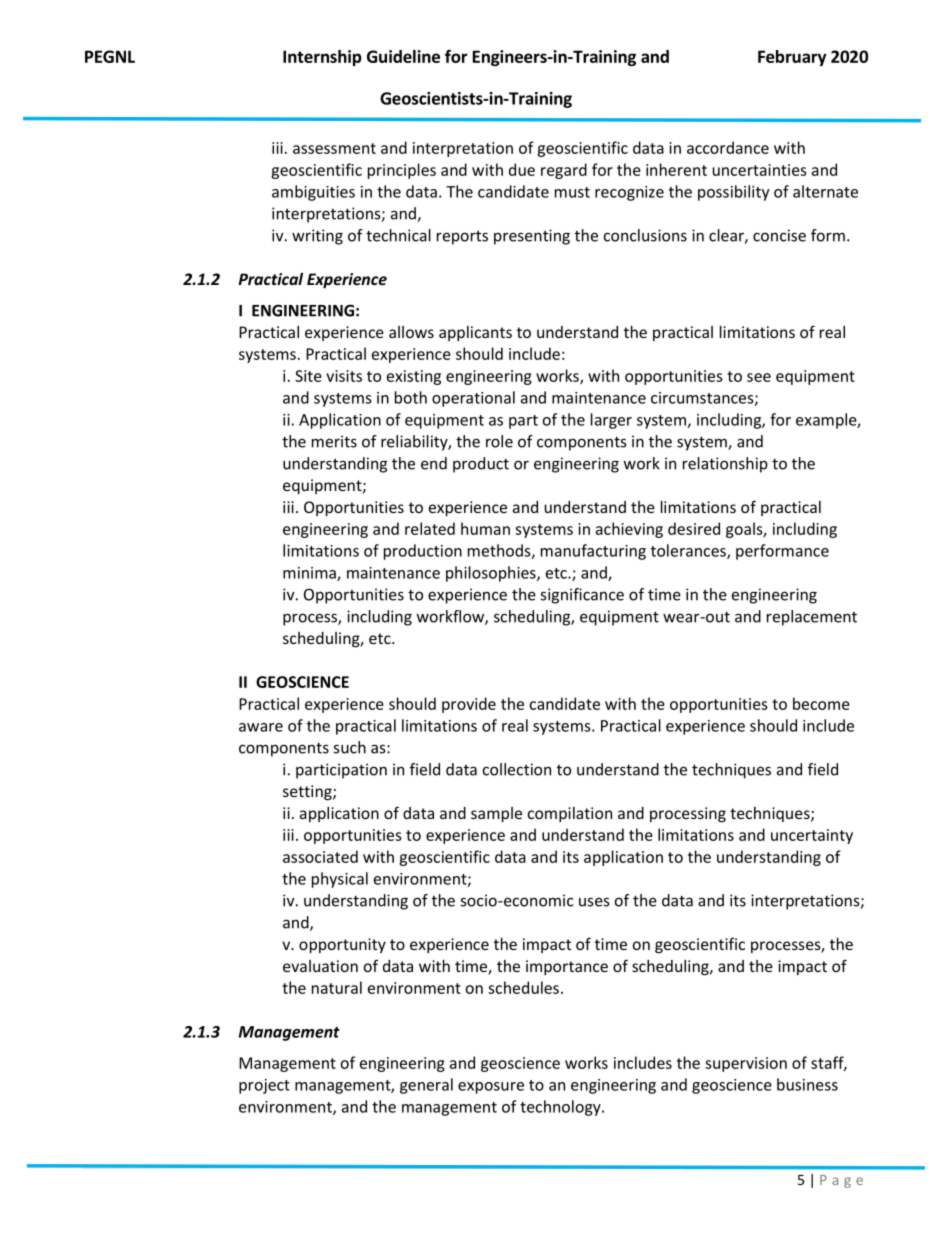  What do you see at coordinates (322, 58) in the screenshot?
I see `Internship` at bounding box center [322, 58].
